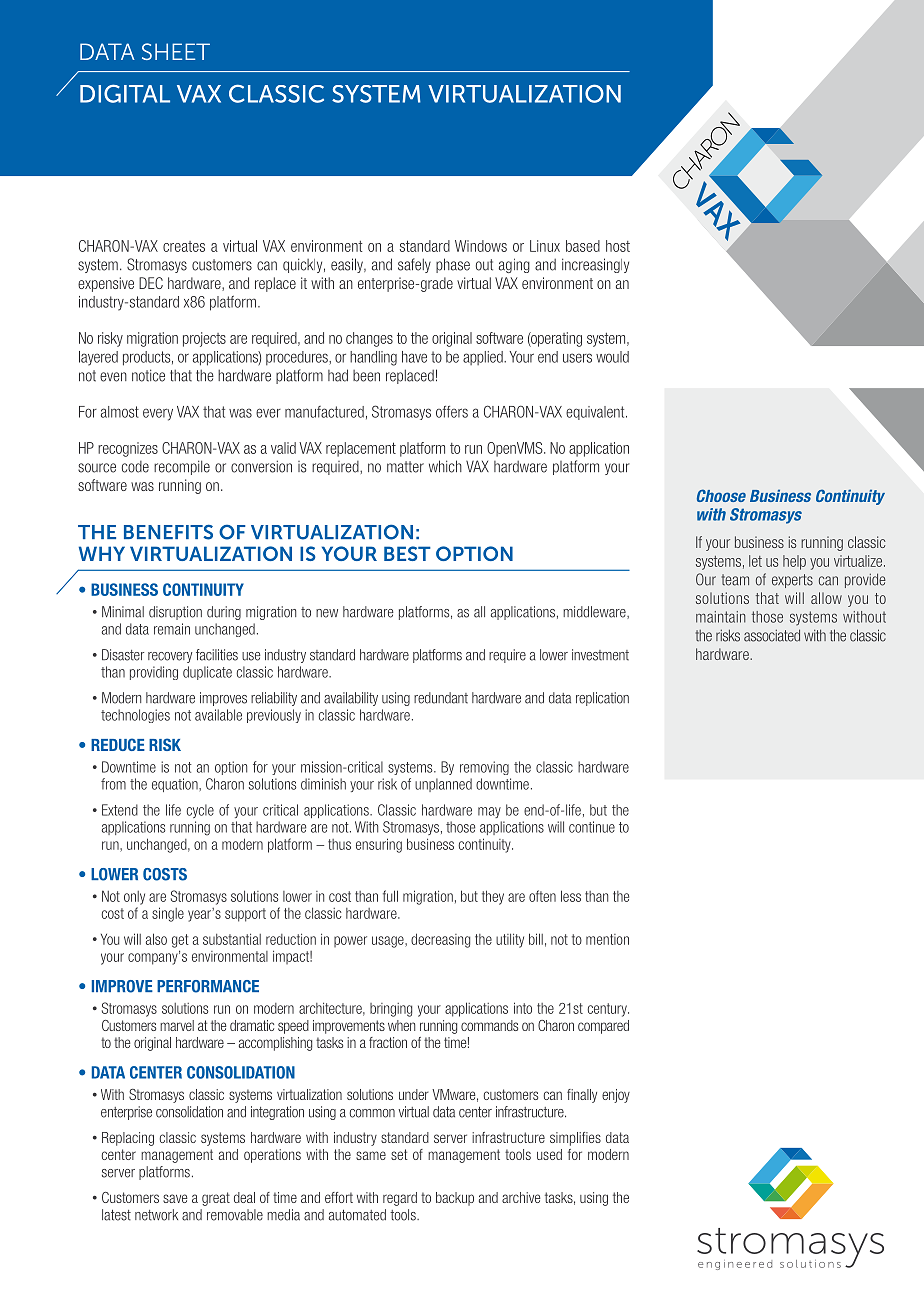 The width and height of the screenshot is (924, 1308). What do you see at coordinates (489, 812) in the screenshot?
I see `may` at bounding box center [489, 812].
